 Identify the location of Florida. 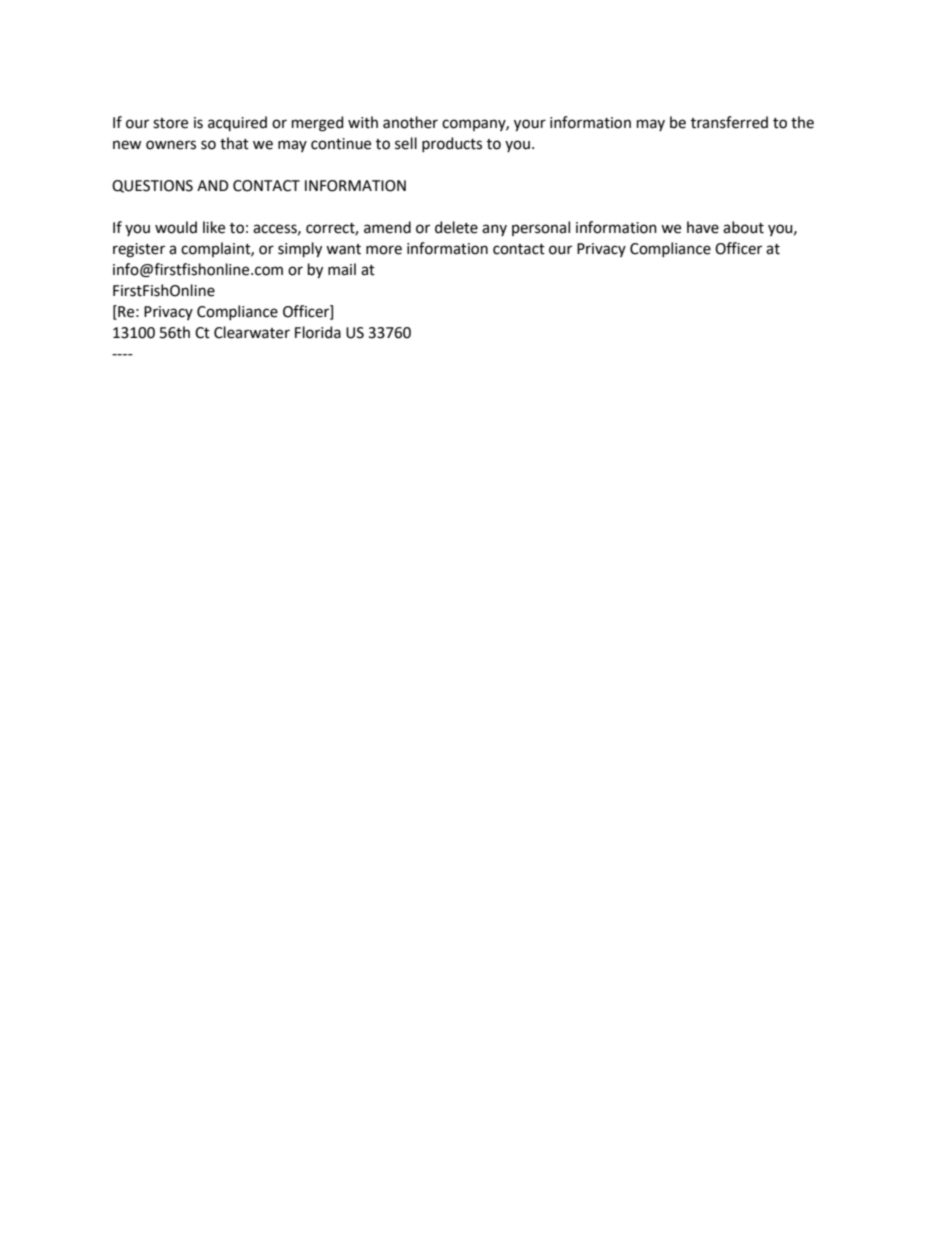
(318, 332).
